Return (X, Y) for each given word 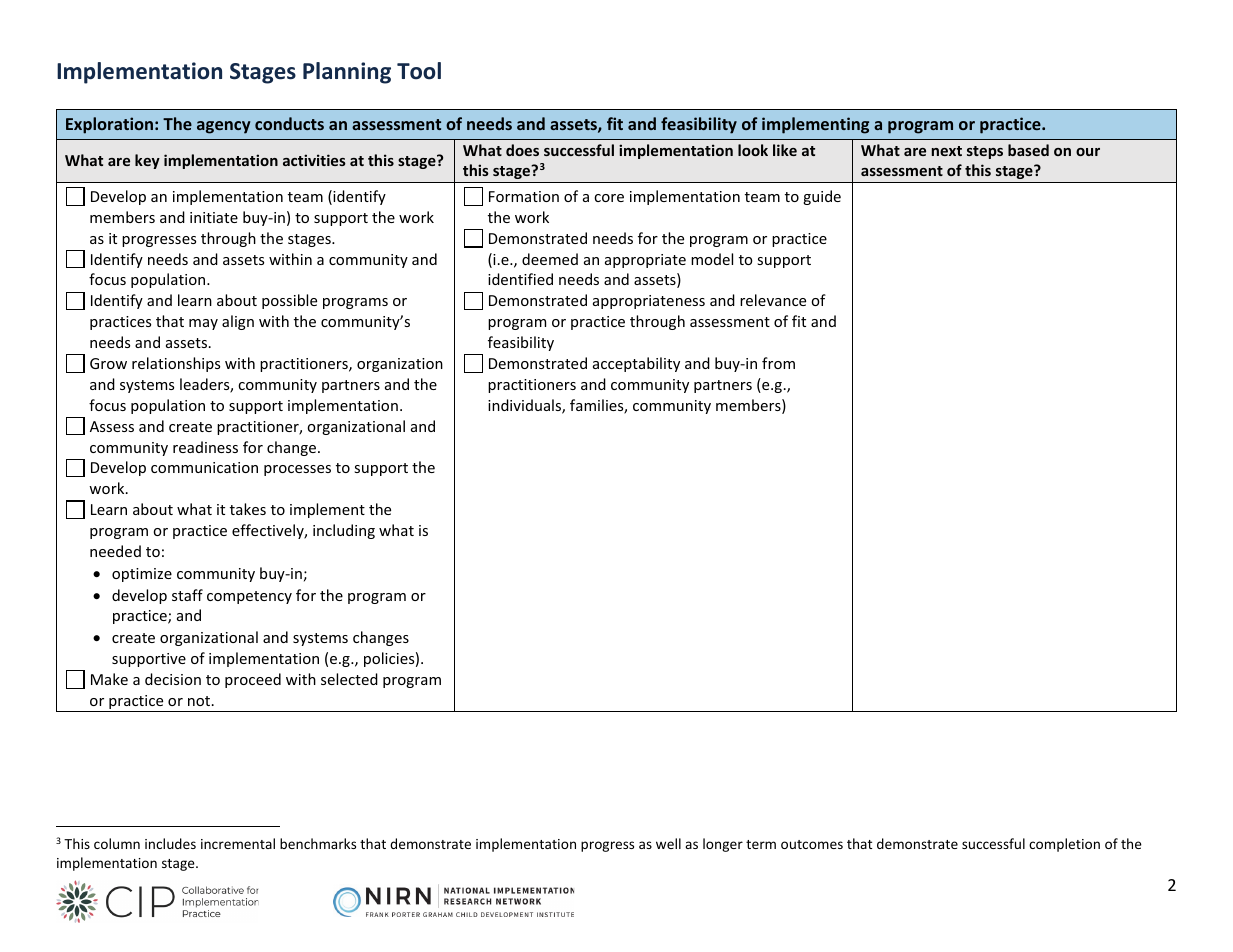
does (522, 150)
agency (223, 127)
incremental (238, 843)
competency (249, 597)
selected (349, 679)
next (947, 151)
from (778, 363)
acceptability (636, 364)
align (238, 322)
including (344, 531)
